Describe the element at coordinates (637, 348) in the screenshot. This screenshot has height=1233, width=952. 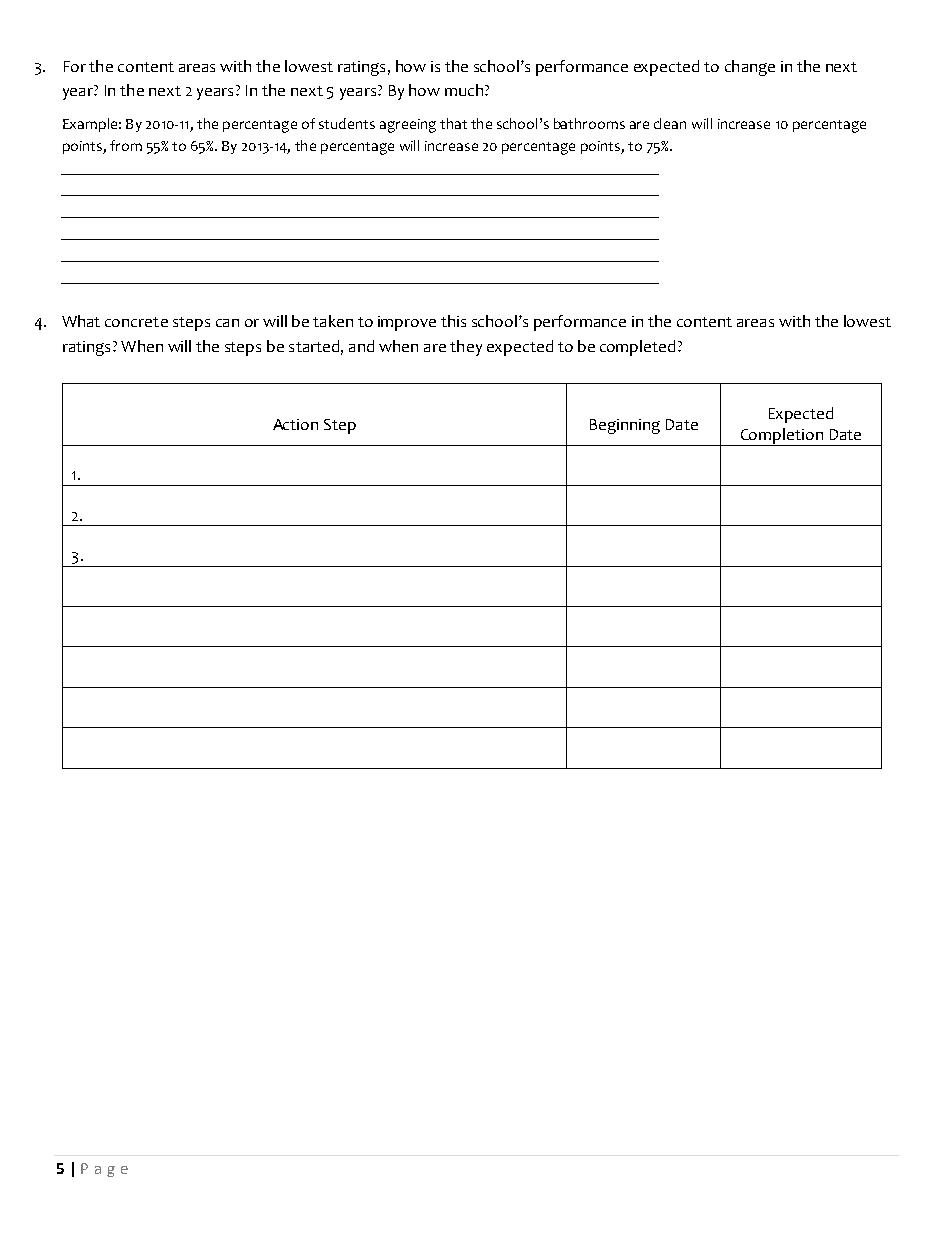
I see `completed` at that location.
